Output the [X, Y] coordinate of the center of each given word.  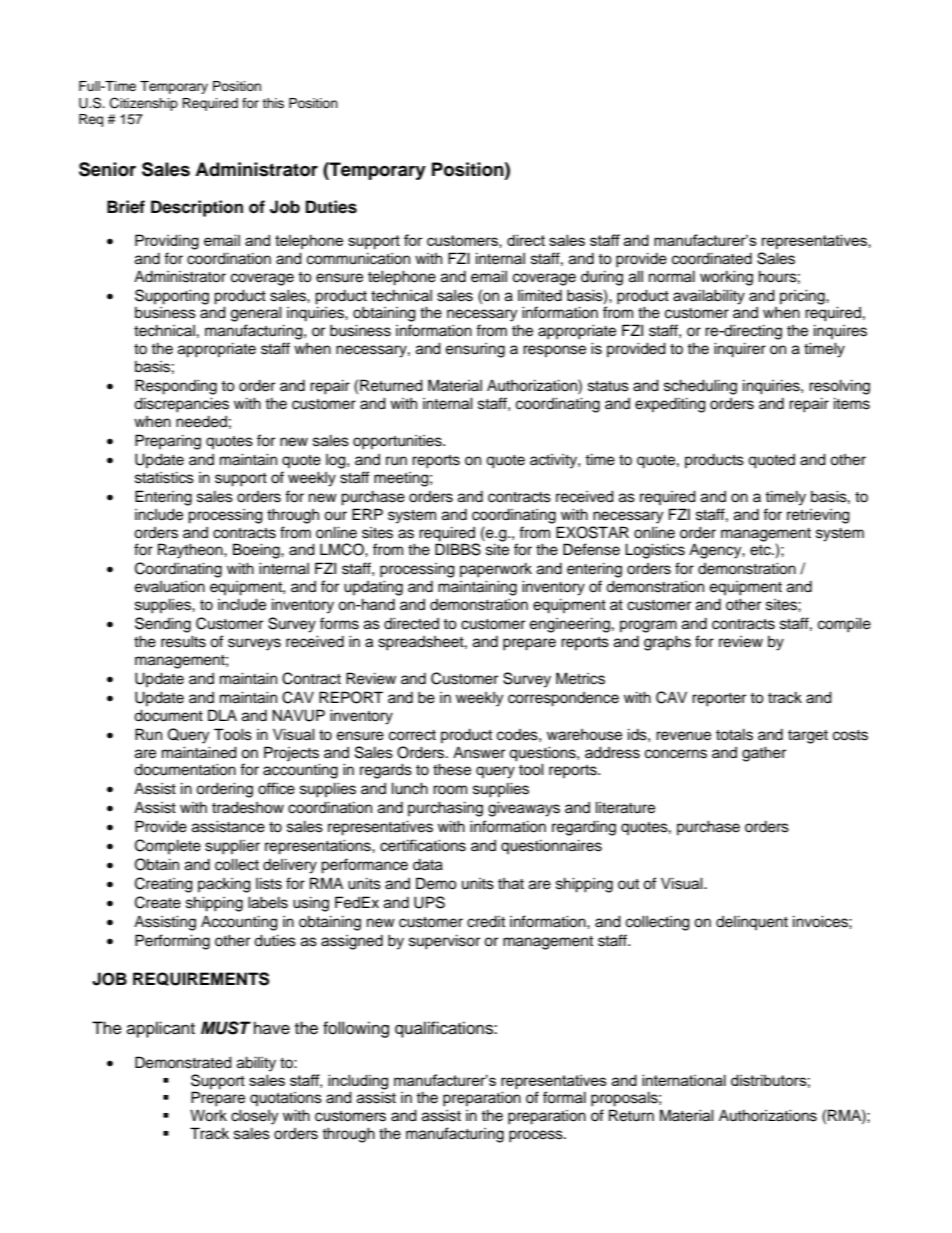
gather [764, 754]
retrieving [818, 516]
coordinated [712, 258]
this [273, 103]
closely [254, 1117]
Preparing [168, 442]
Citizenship [144, 104]
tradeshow [248, 807]
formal [564, 1097]
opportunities [398, 442]
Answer [479, 752]
